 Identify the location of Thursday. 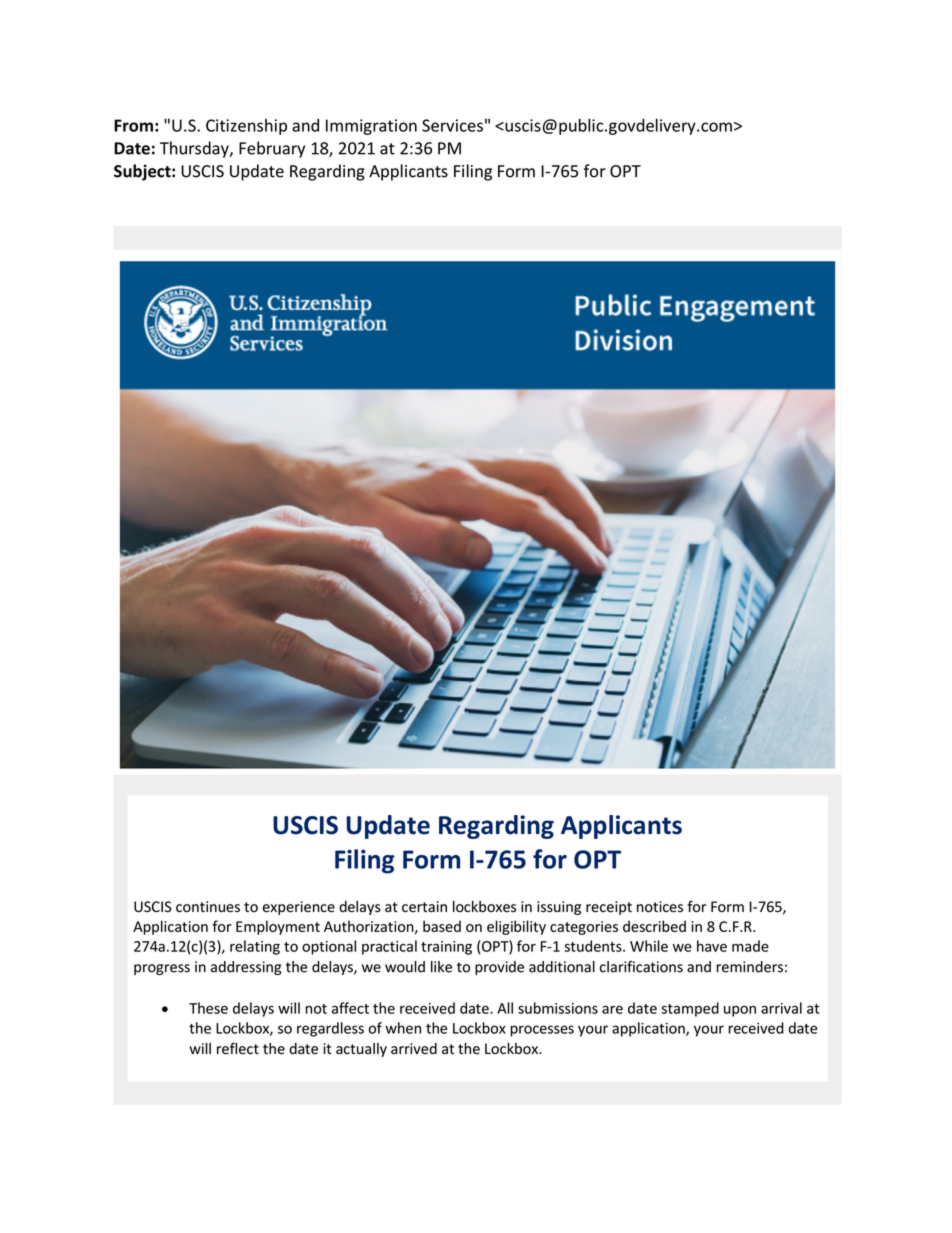
(195, 149).
